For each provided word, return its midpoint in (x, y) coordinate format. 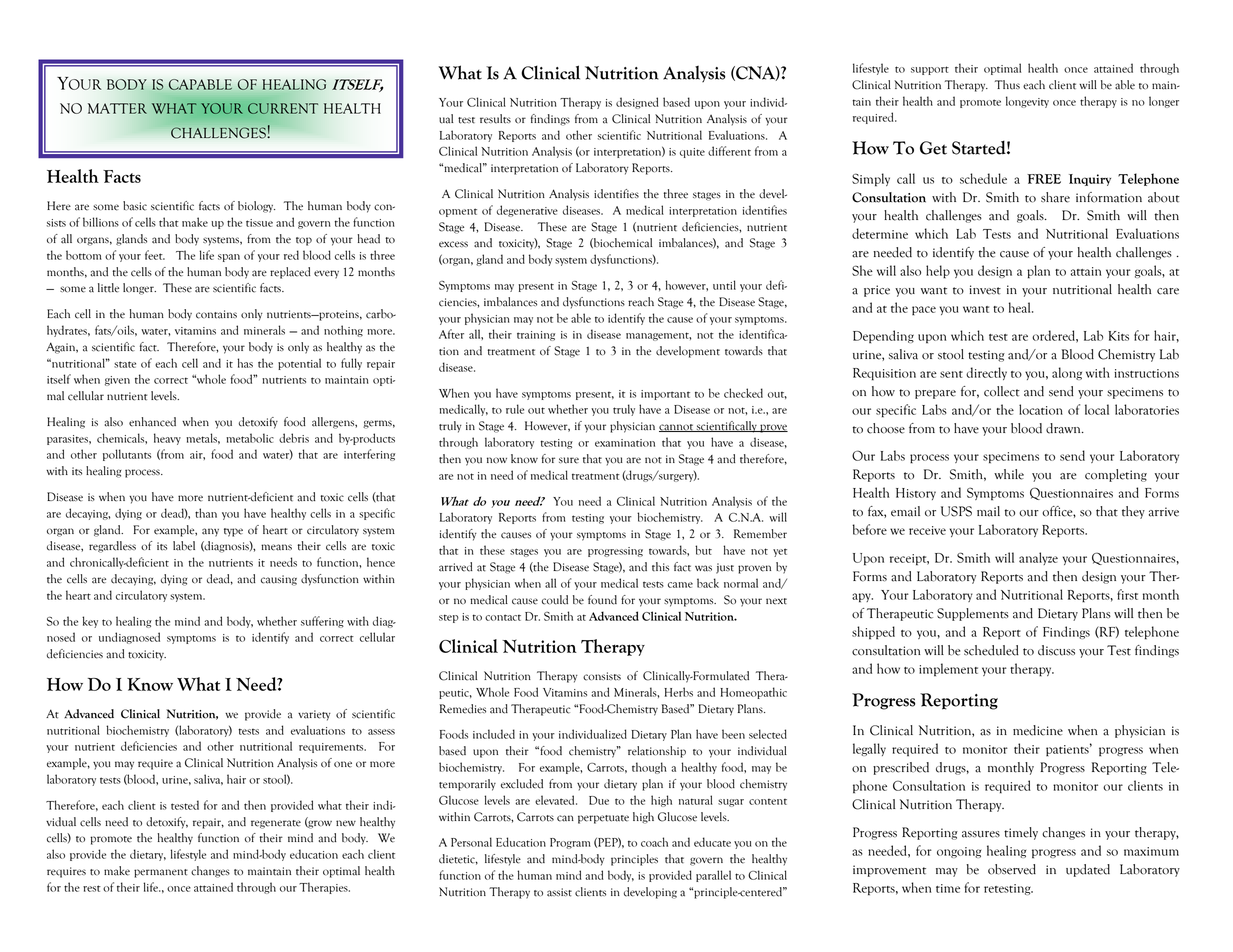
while (1009, 474)
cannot (677, 428)
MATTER (117, 108)
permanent (161, 873)
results (495, 119)
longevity (1027, 102)
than (206, 513)
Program (570, 843)
